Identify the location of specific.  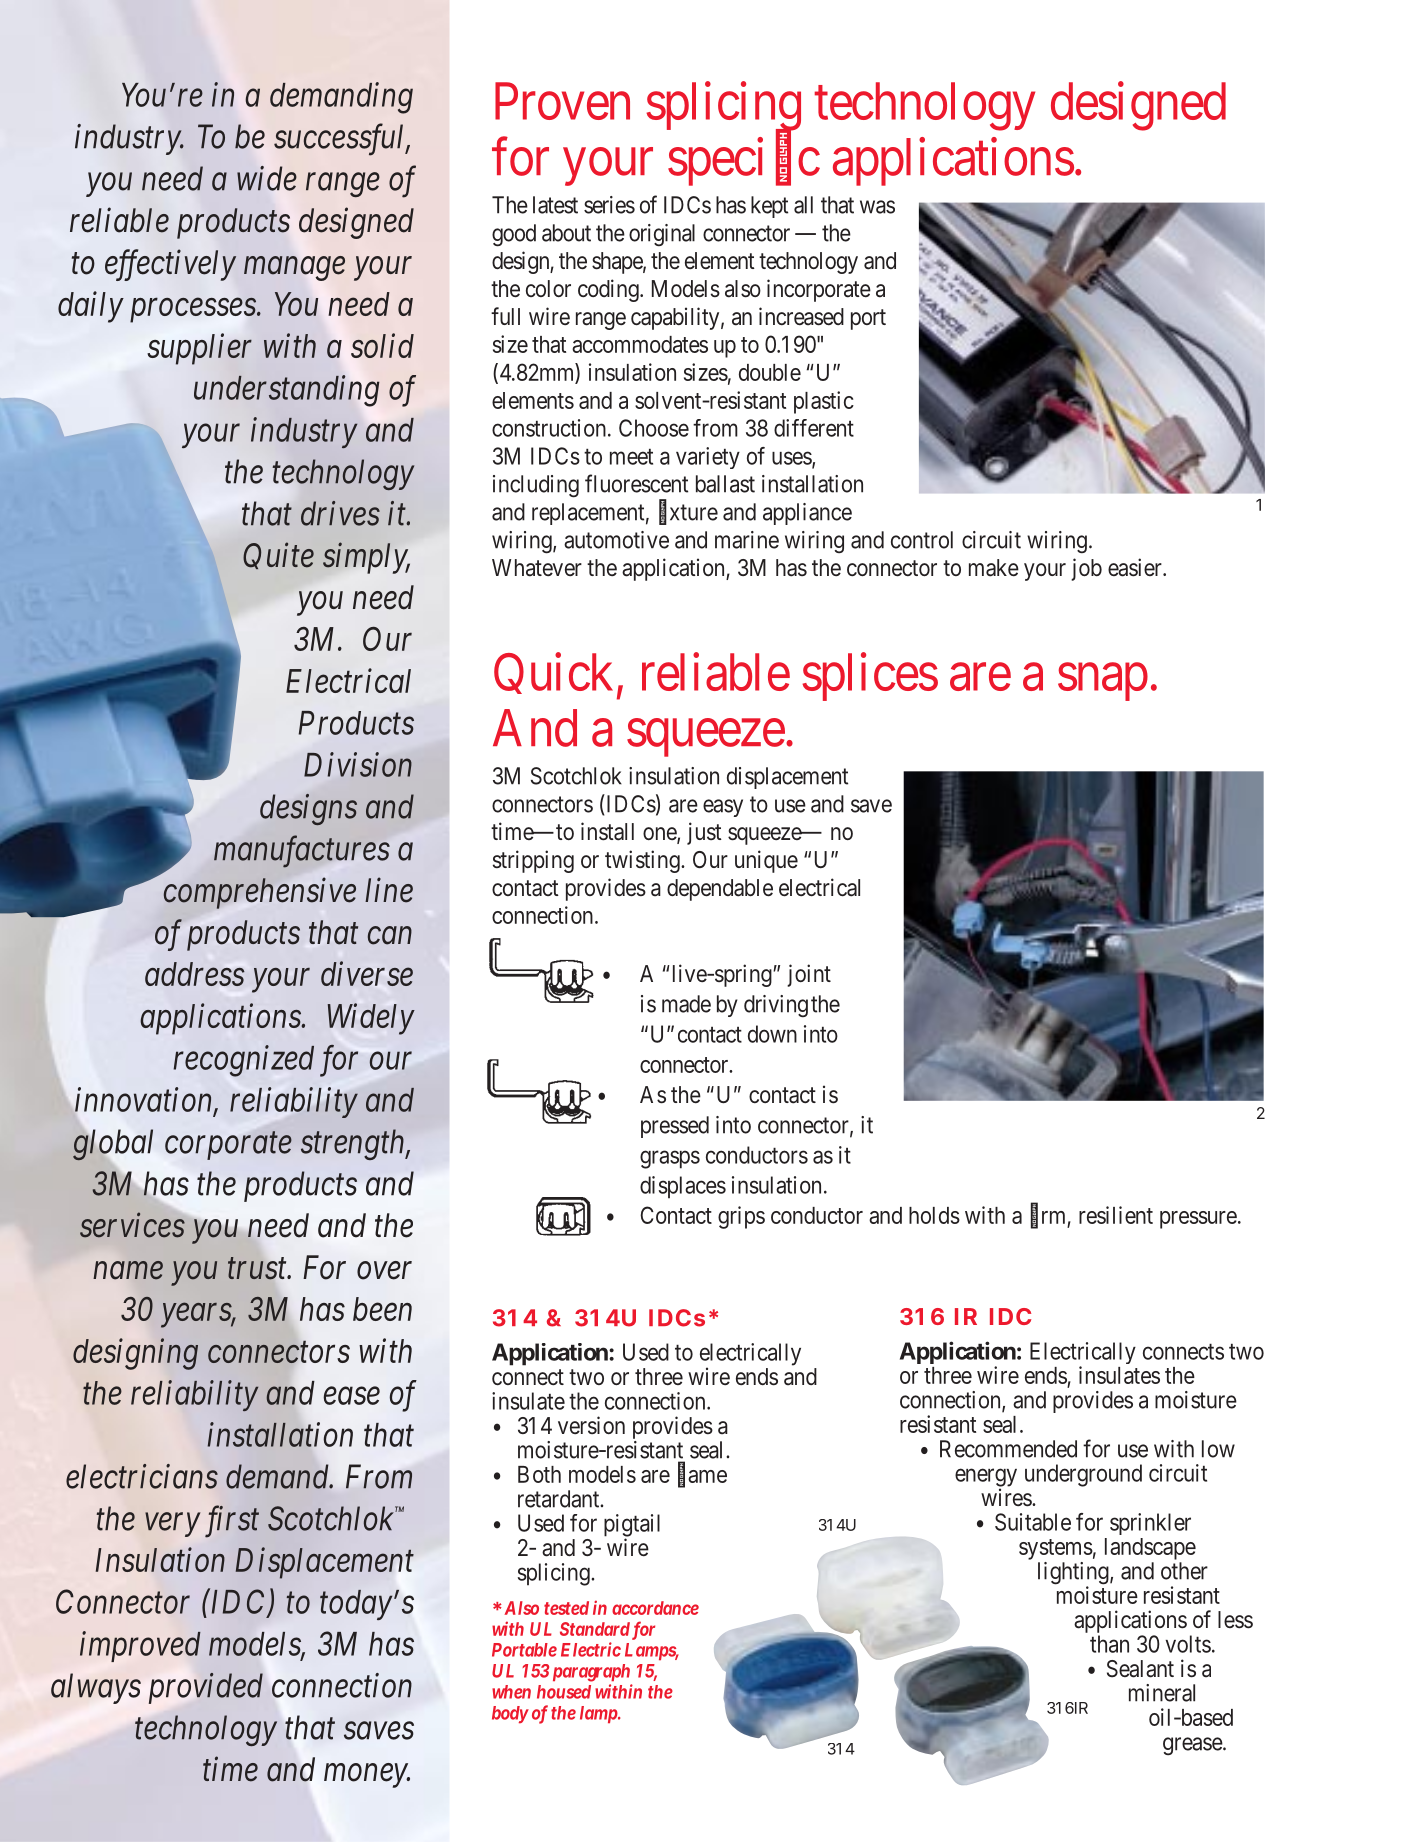
(744, 162).
